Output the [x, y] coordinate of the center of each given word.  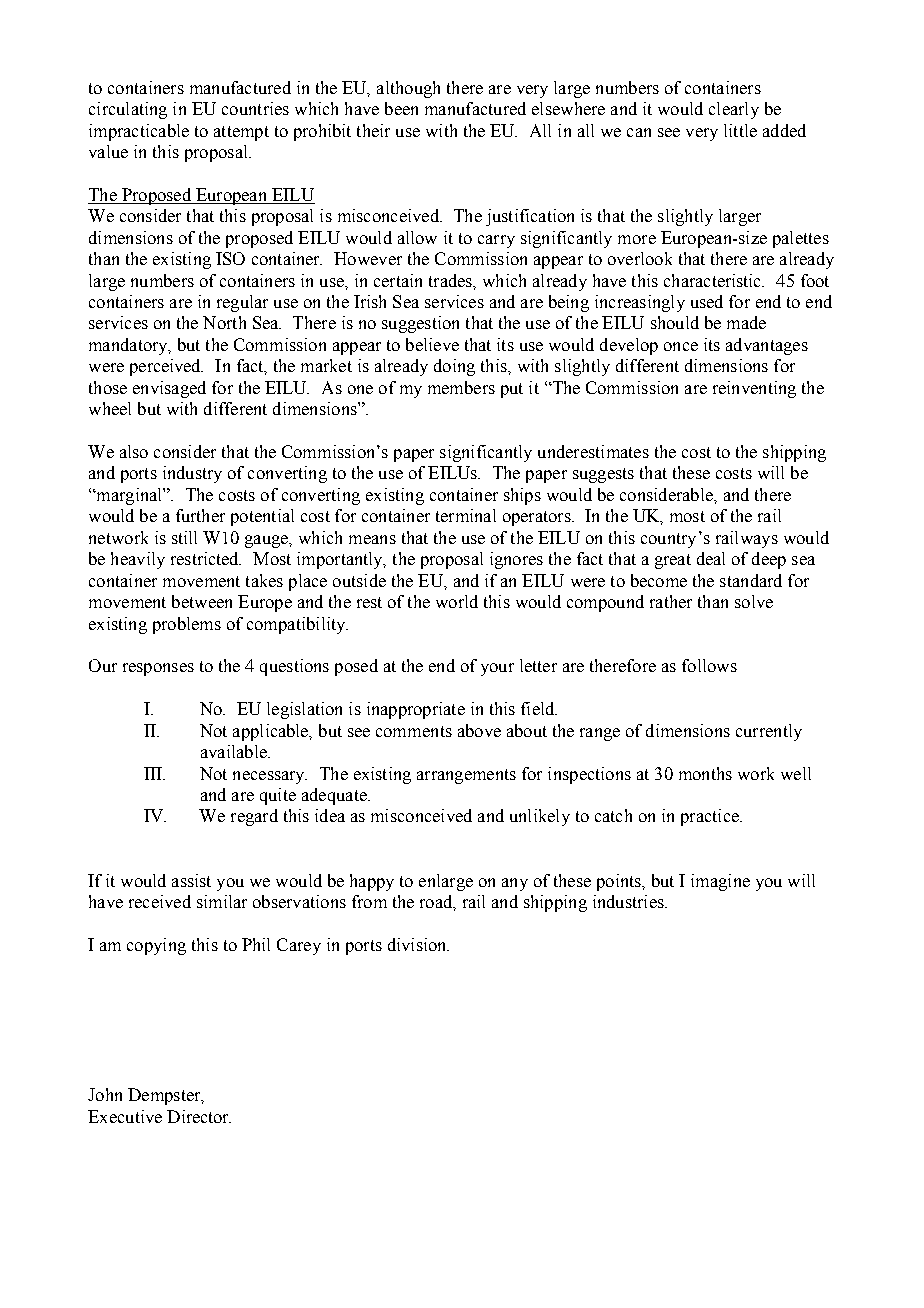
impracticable [139, 132]
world [457, 601]
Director [199, 1116]
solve [754, 601]
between [202, 601]
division [418, 944]
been [401, 108]
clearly [734, 110]
